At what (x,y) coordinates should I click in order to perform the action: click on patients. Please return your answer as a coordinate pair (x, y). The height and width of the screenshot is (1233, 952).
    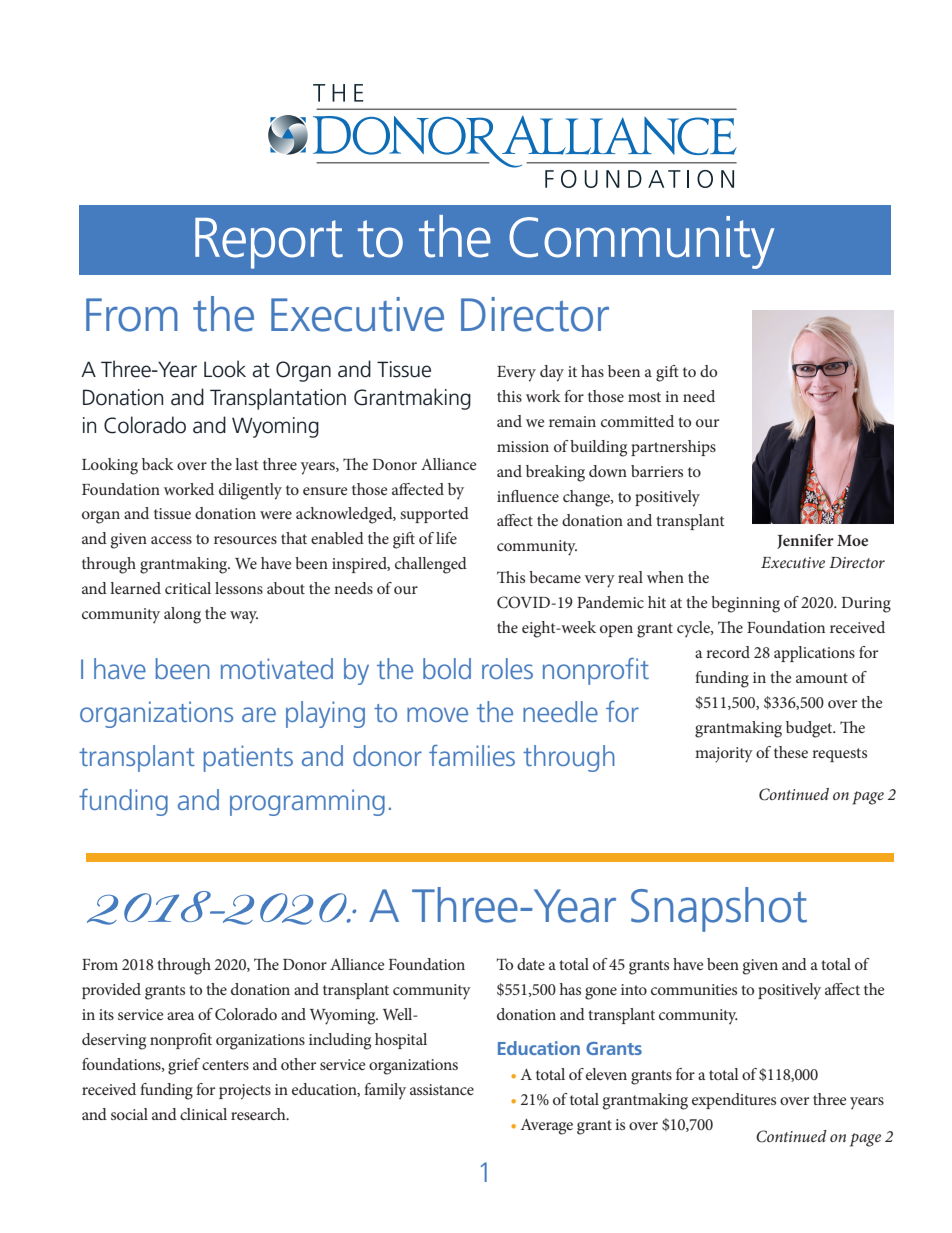
    Looking at the image, I should click on (248, 758).
